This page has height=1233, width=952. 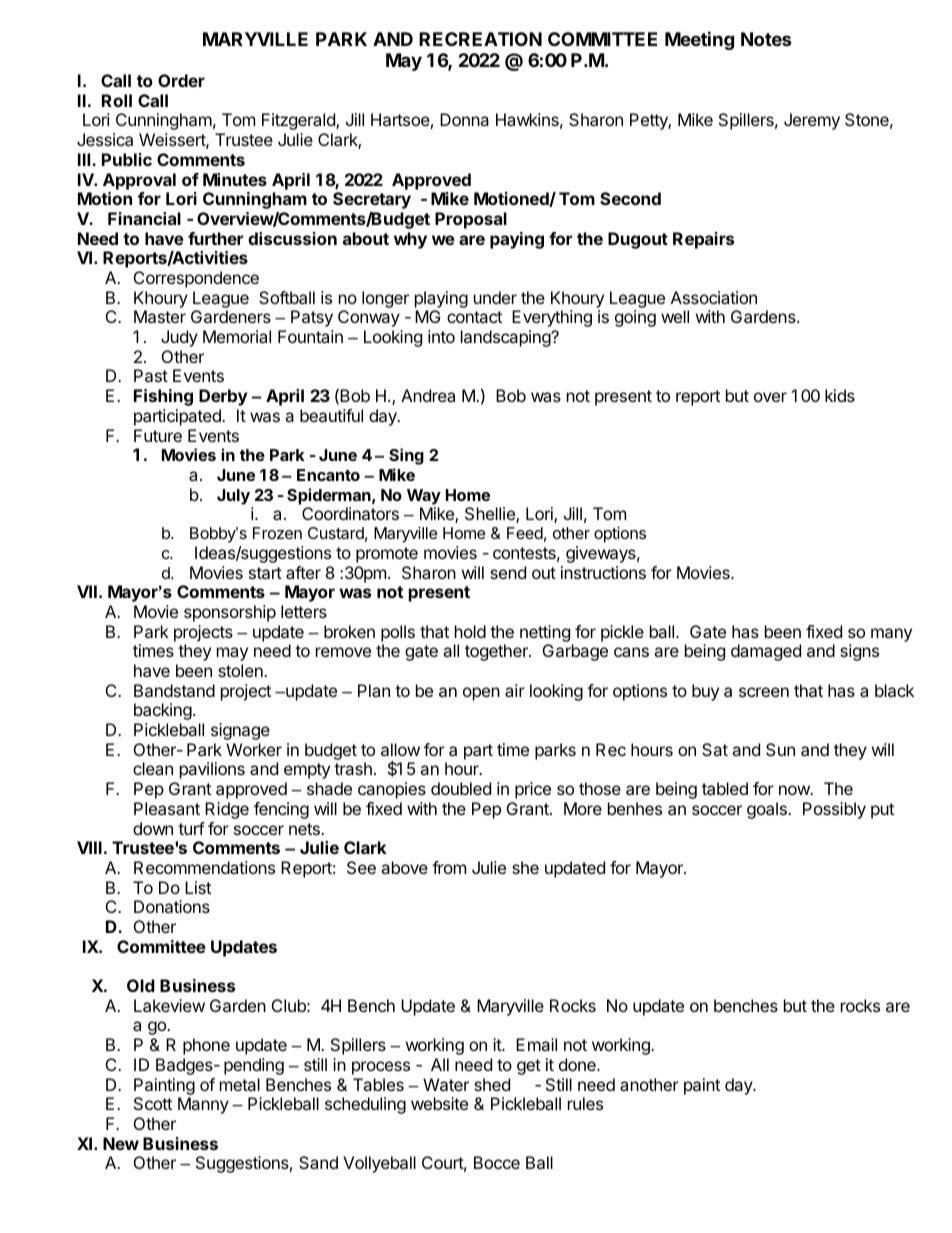 What do you see at coordinates (230, 613) in the page?
I see `sponsorship` at bounding box center [230, 613].
